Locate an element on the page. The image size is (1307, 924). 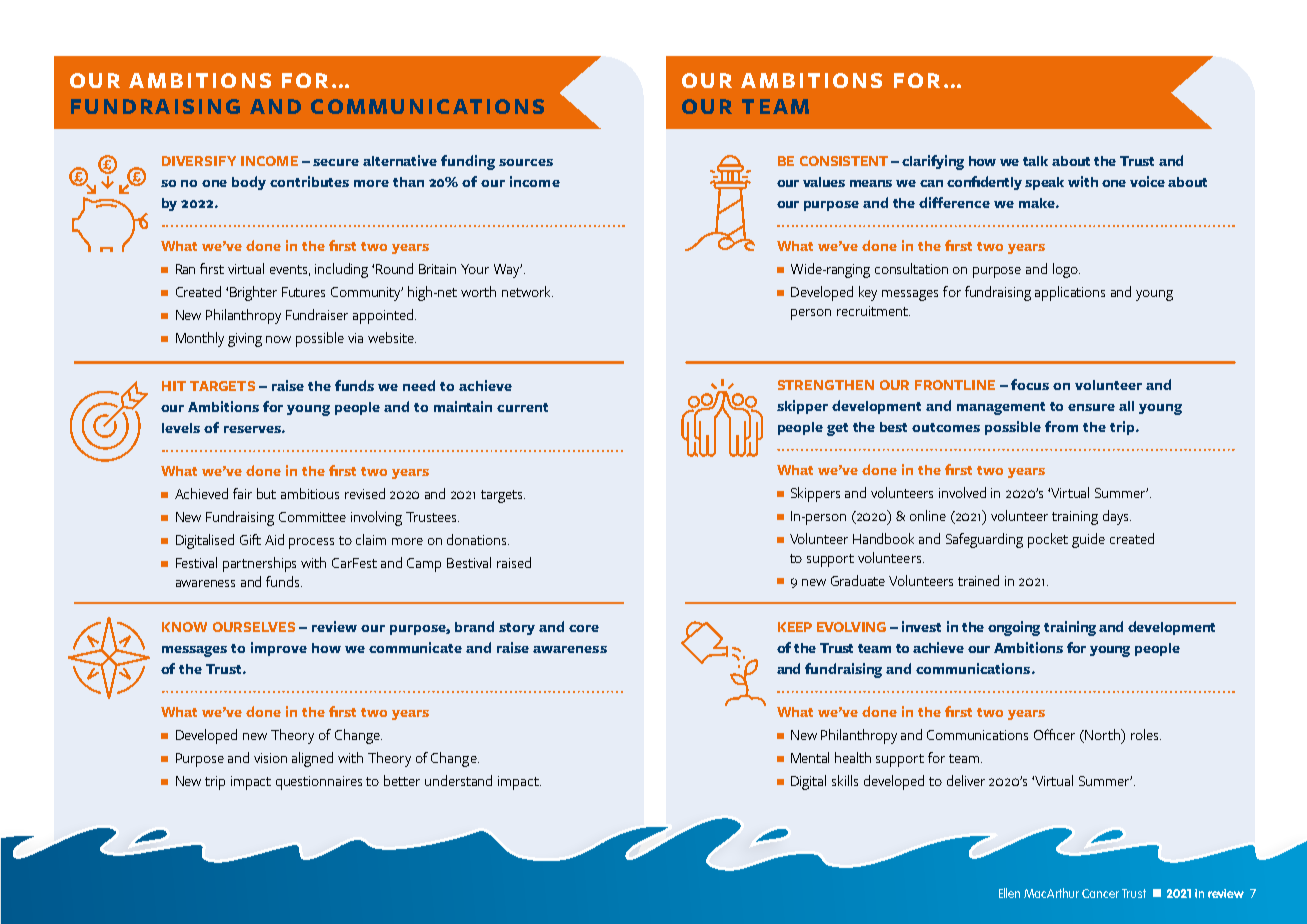
questionnaires is located at coordinates (319, 783).
